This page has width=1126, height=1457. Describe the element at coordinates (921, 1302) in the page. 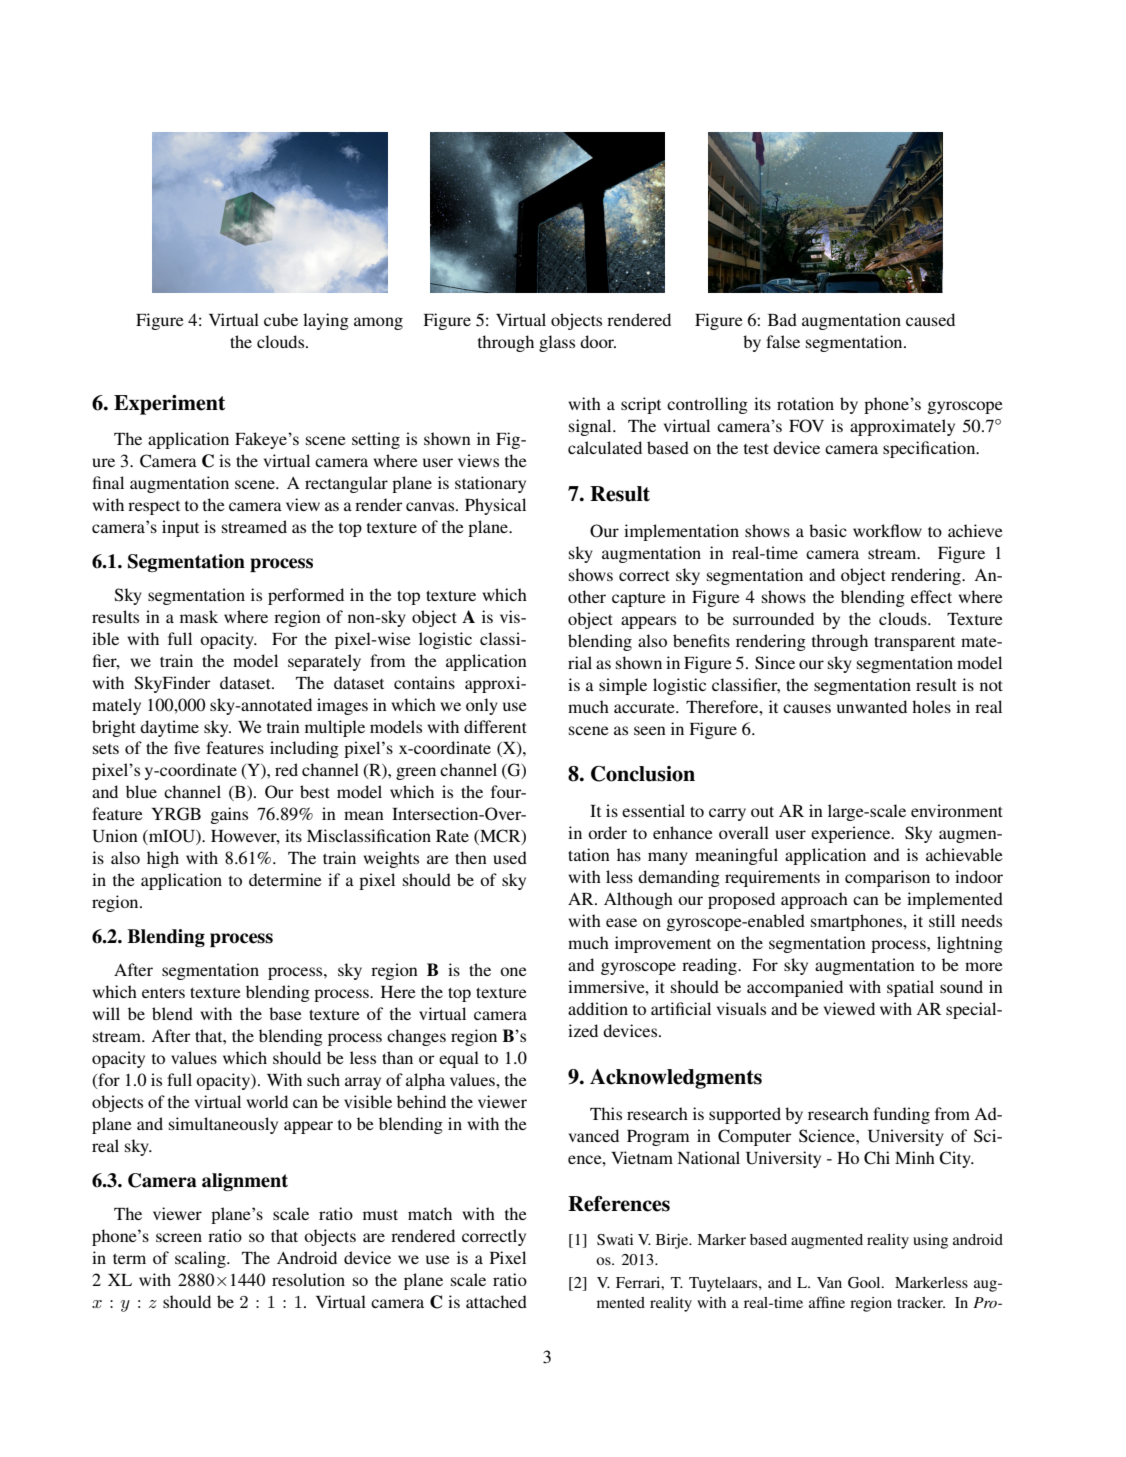

I see `tracker` at that location.
